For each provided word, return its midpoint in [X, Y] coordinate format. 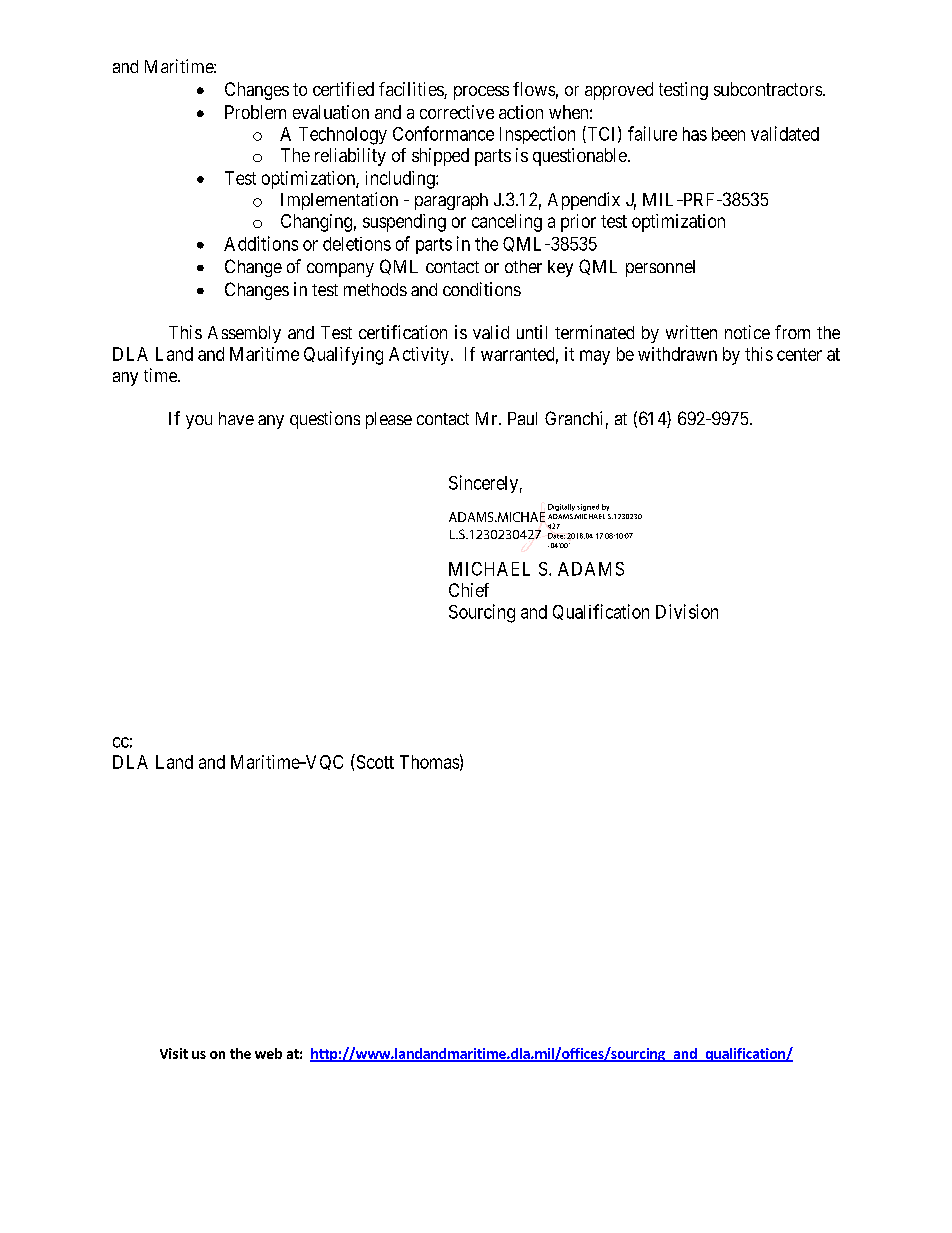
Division [687, 611]
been [728, 134]
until [532, 332]
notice [747, 332]
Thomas [429, 762]
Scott [374, 761]
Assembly [244, 334]
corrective [457, 112]
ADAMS [591, 569]
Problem [255, 112]
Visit [174, 1053]
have [236, 418]
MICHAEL [489, 569]
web [268, 1053]
